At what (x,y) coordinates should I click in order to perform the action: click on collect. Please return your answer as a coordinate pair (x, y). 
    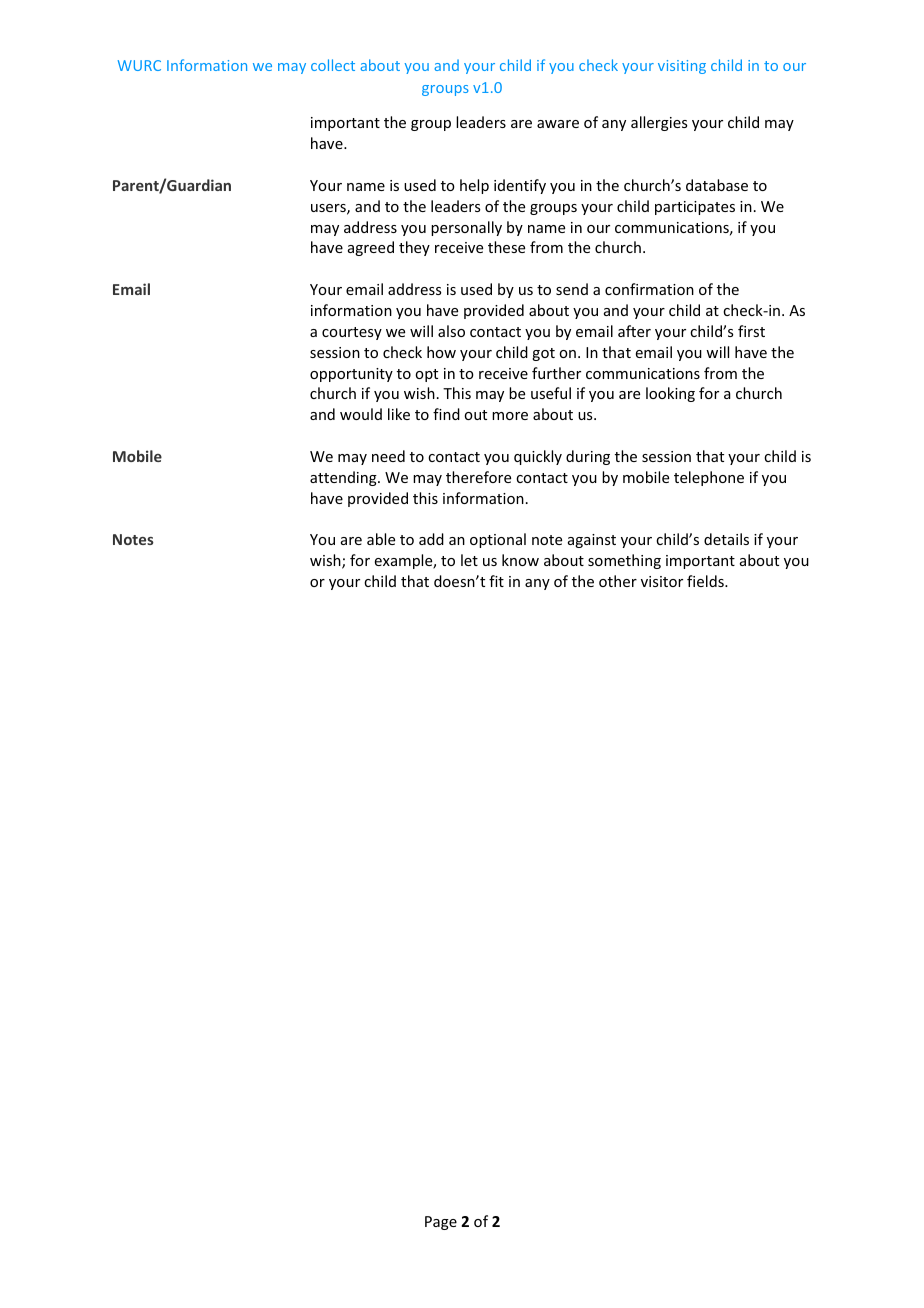
    Looking at the image, I should click on (333, 65).
